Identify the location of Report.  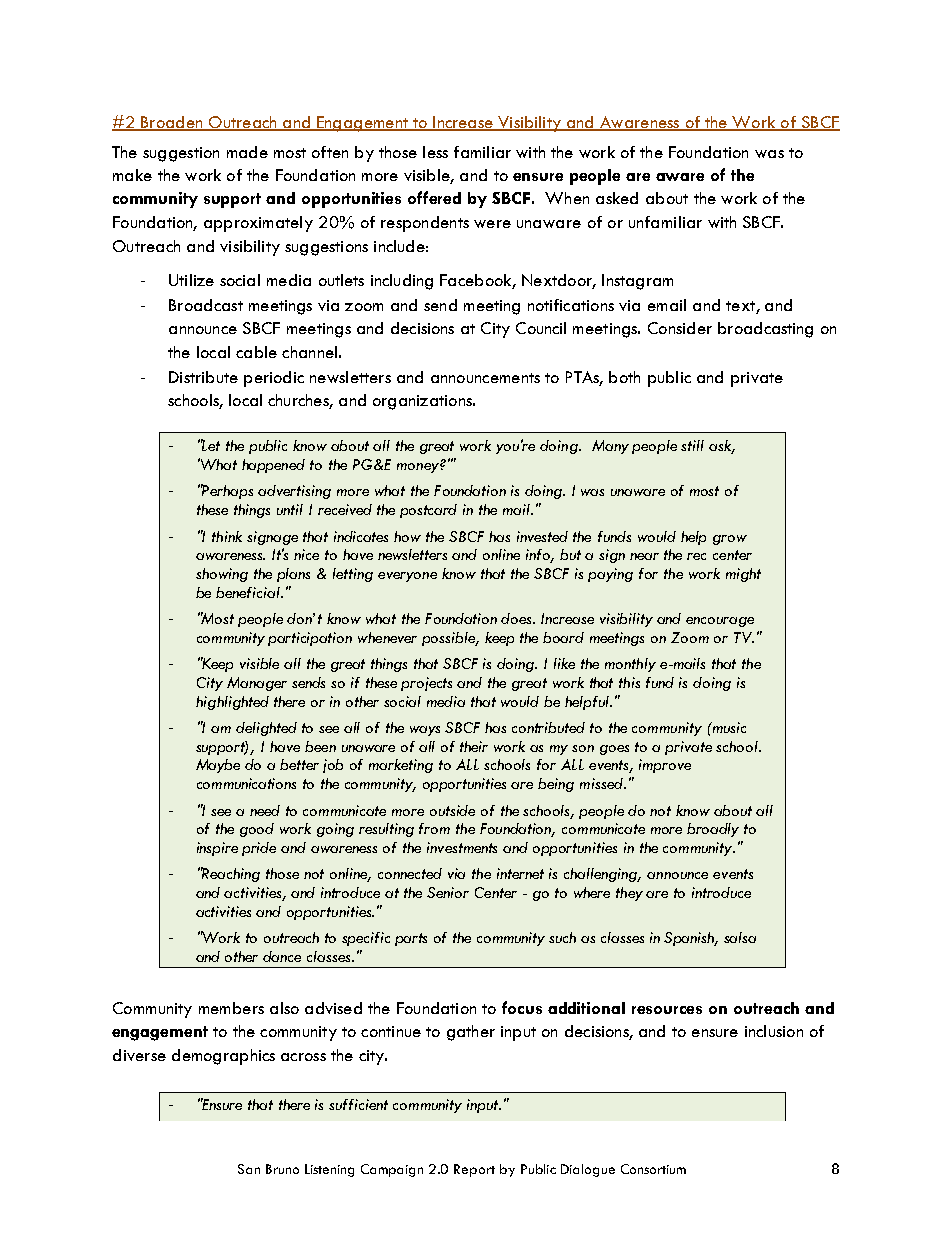
(474, 1170).
